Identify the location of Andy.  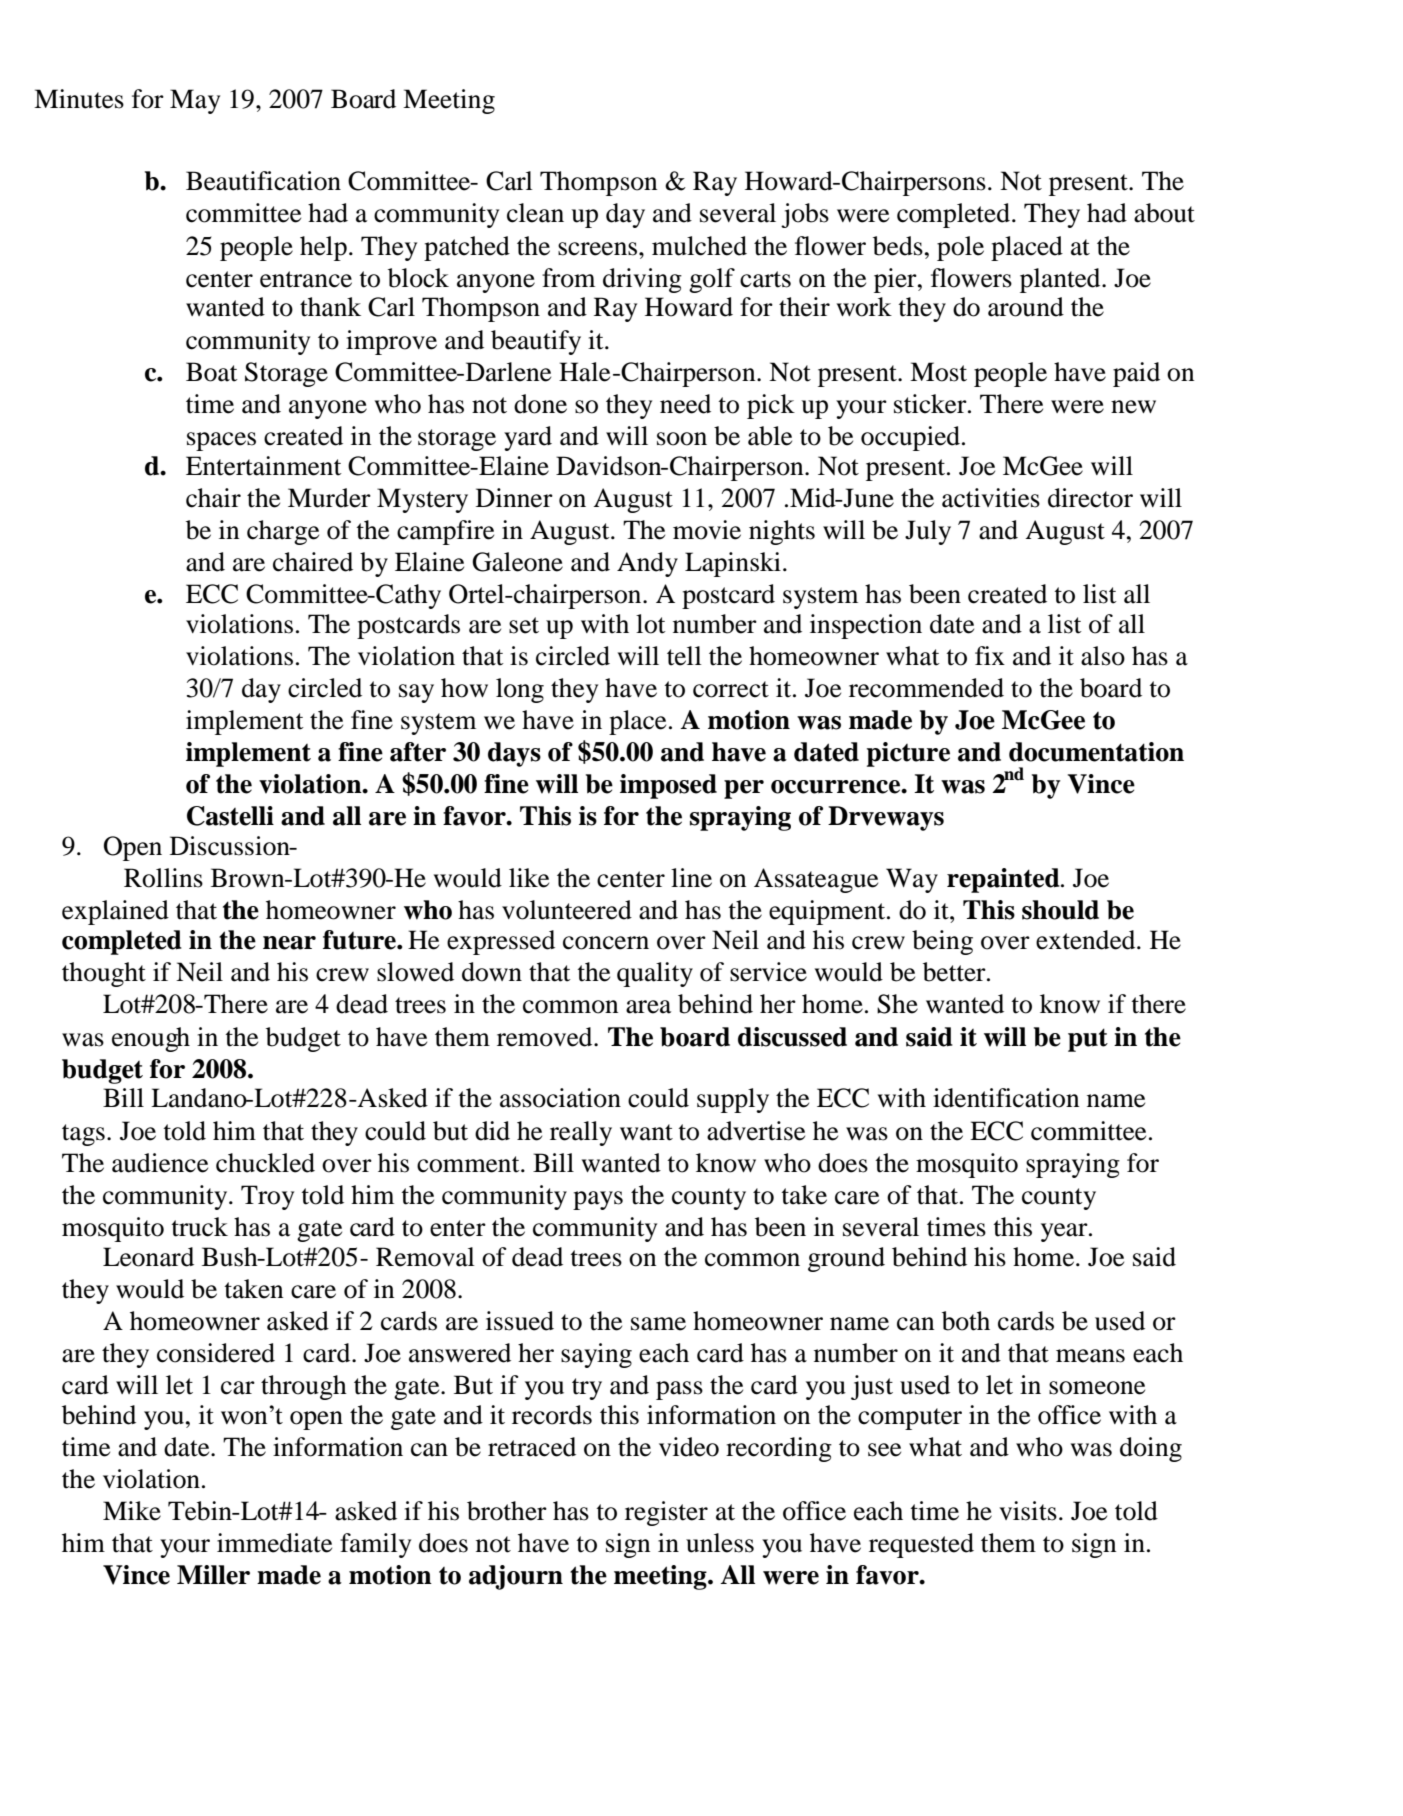
(647, 564).
